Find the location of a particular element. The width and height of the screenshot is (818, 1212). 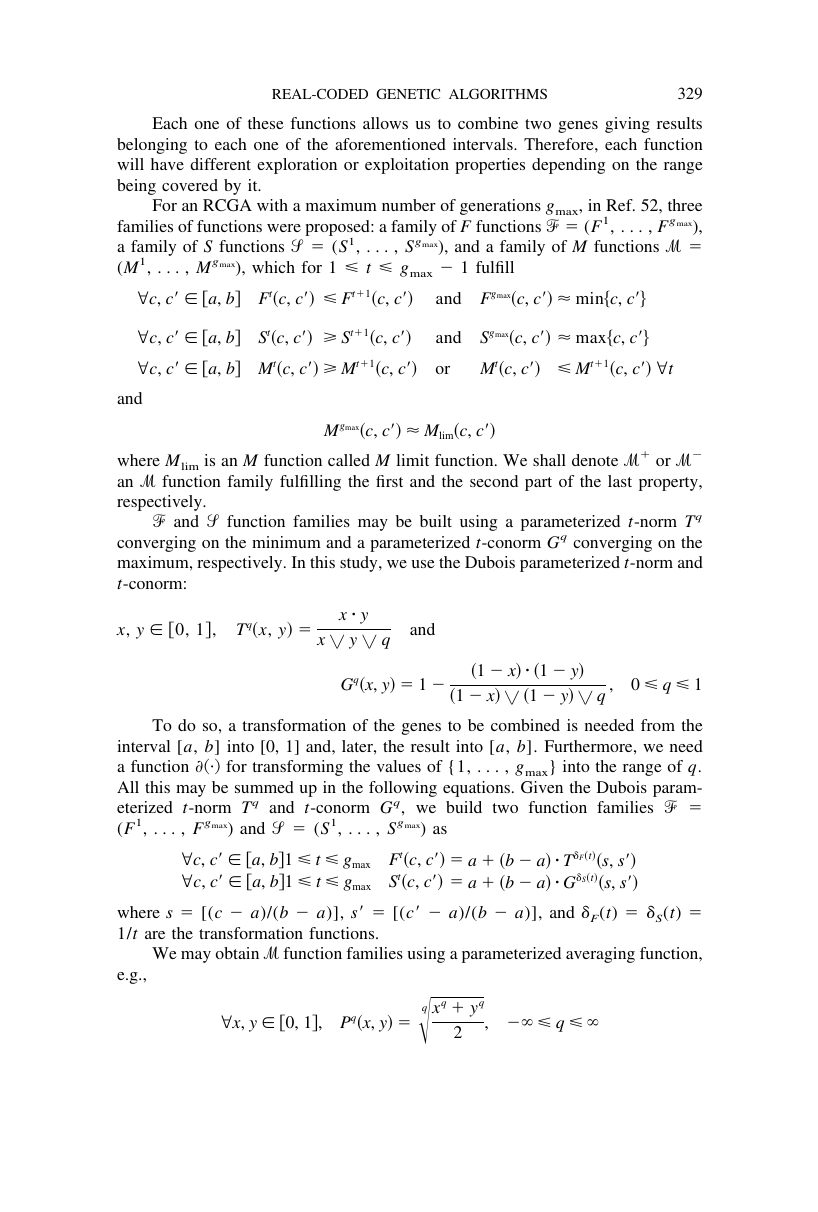

limit is located at coordinates (412, 460).
